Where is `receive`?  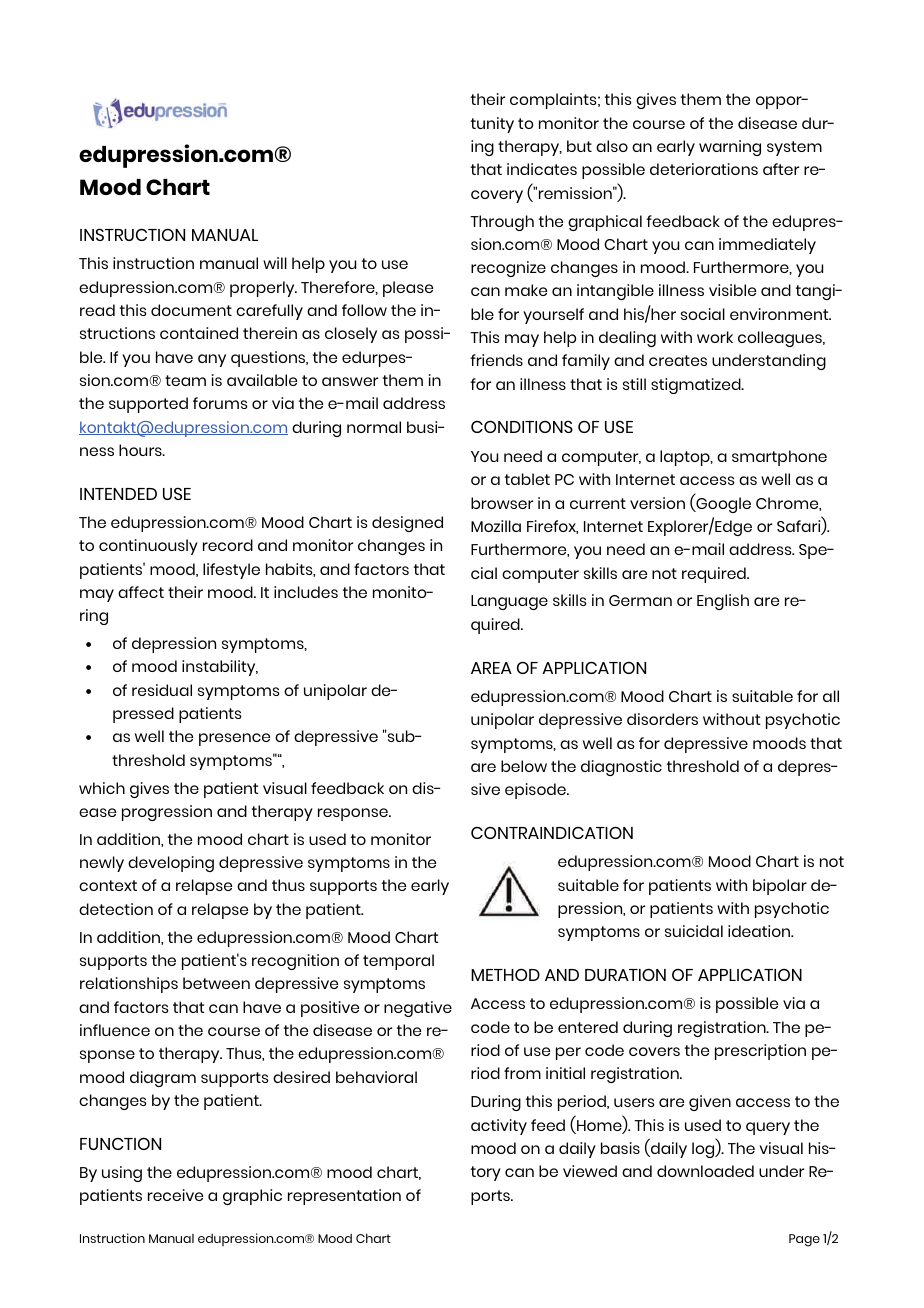 receive is located at coordinates (175, 1195).
